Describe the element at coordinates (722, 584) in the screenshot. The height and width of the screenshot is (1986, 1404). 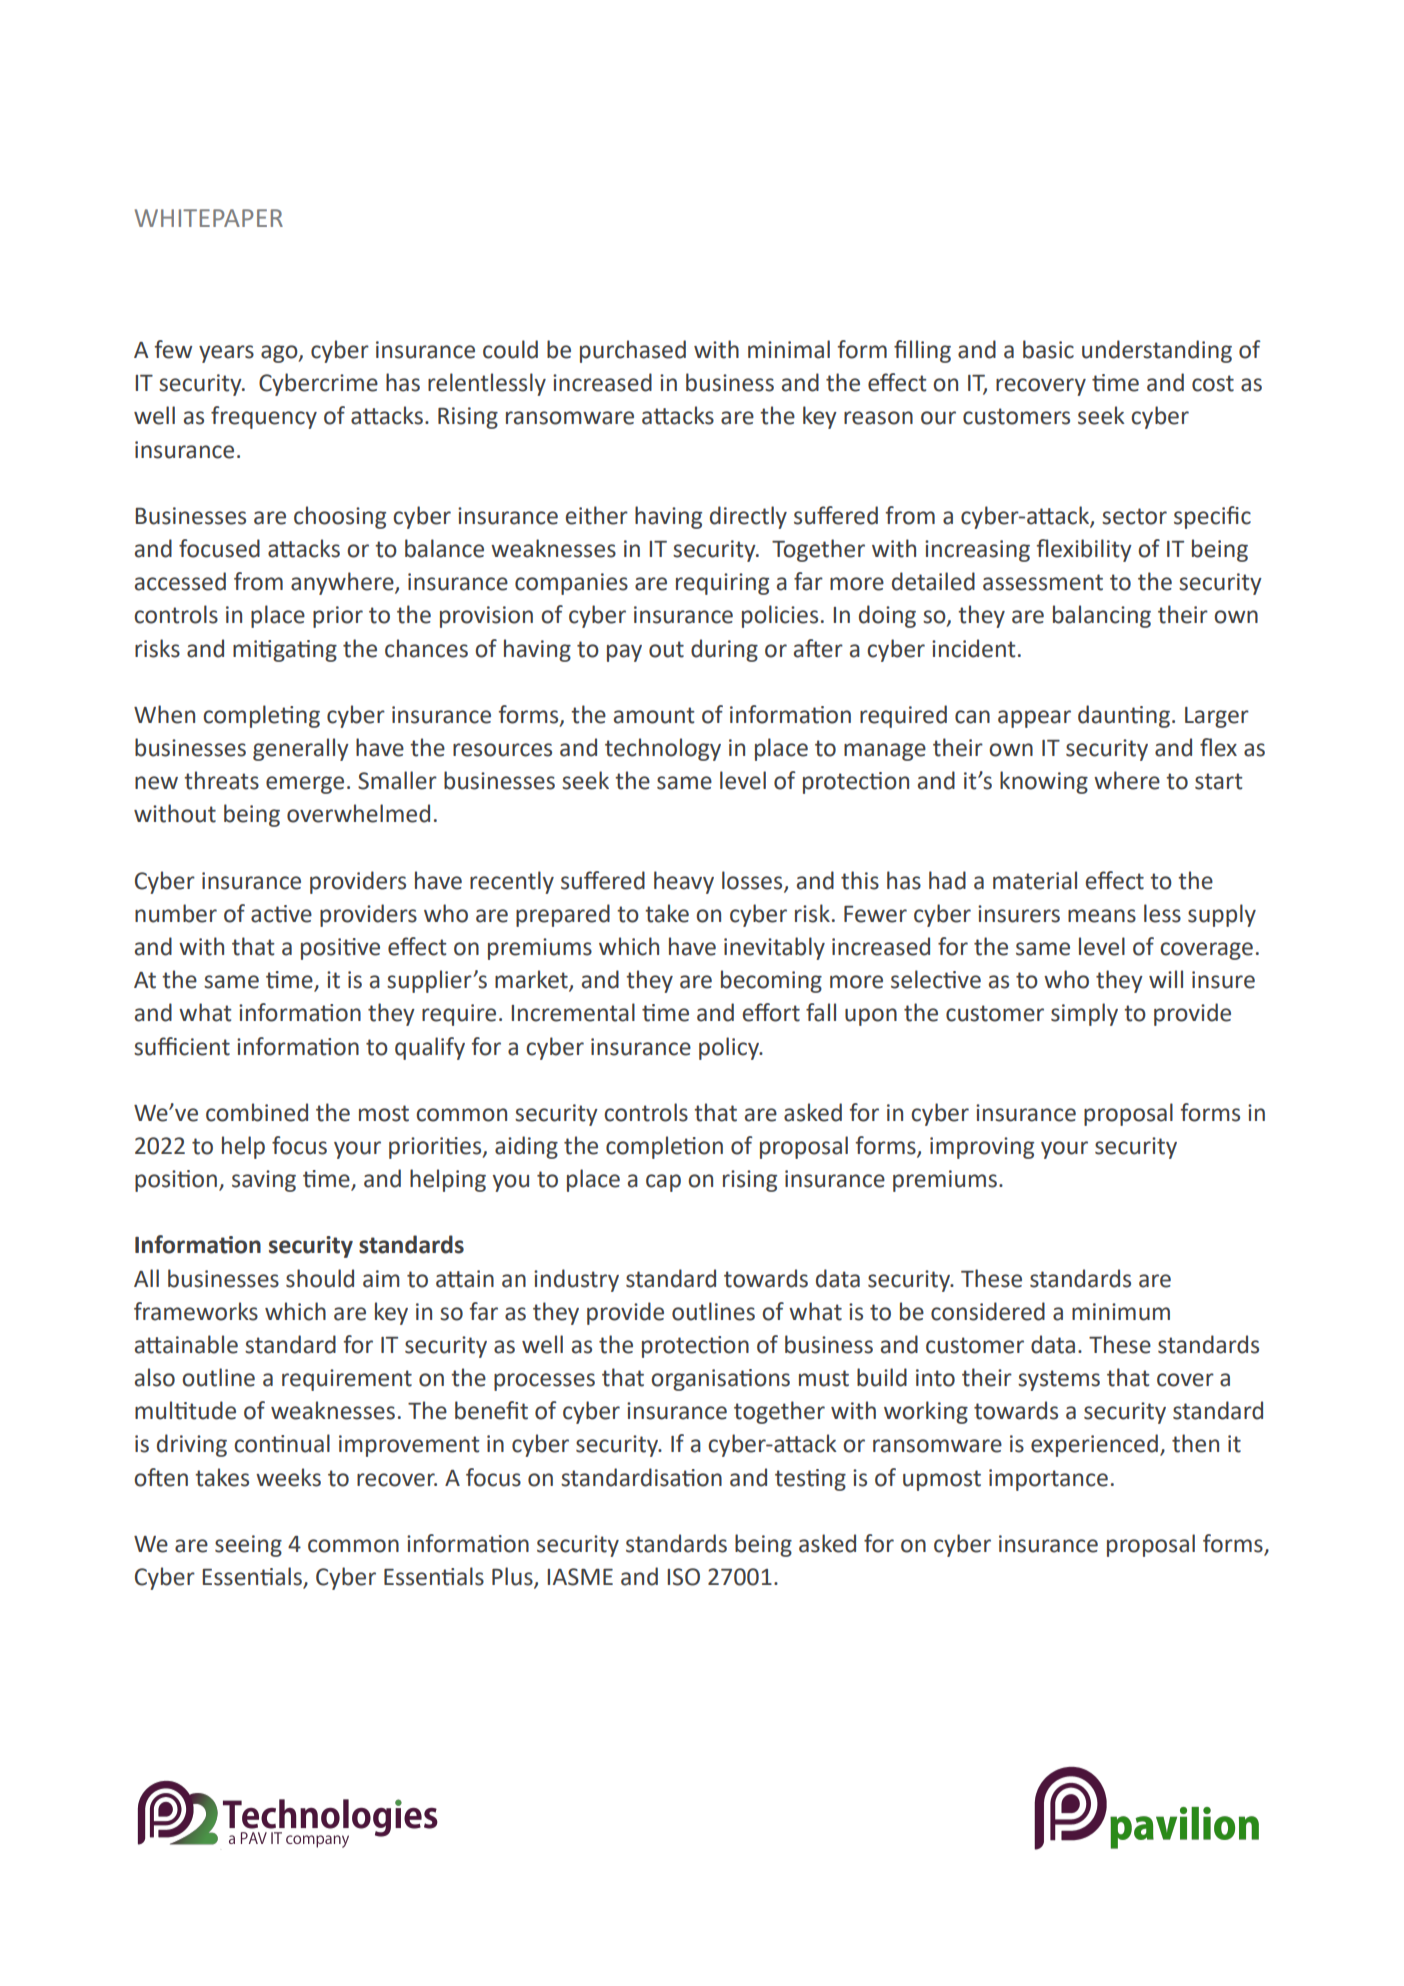
I see `requiring` at that location.
